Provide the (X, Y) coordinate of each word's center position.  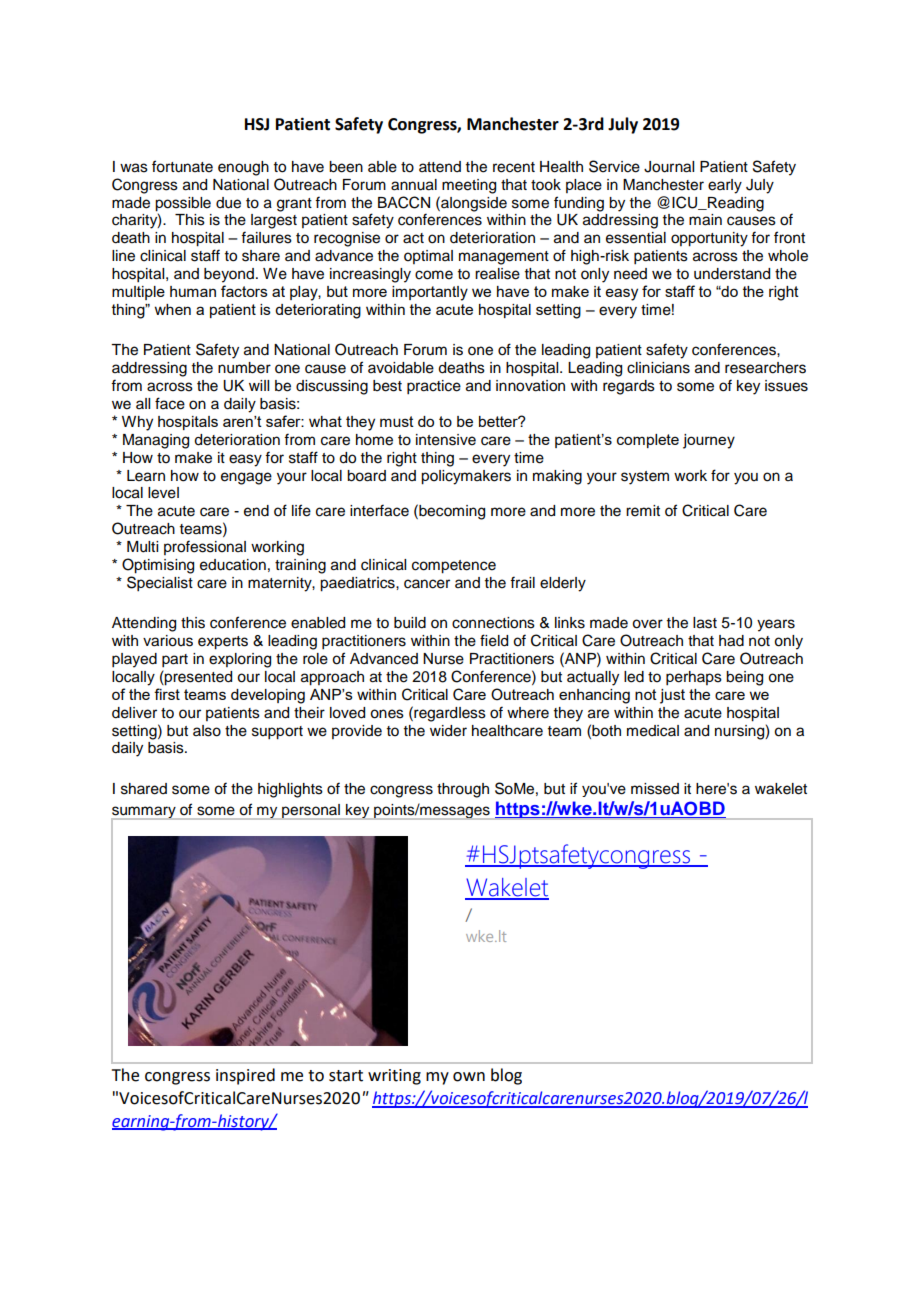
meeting (469, 186)
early (725, 186)
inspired (245, 1076)
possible (183, 204)
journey (709, 441)
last (705, 623)
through (463, 790)
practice (434, 387)
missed (655, 789)
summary (144, 813)
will (259, 385)
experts (223, 643)
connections (493, 623)
